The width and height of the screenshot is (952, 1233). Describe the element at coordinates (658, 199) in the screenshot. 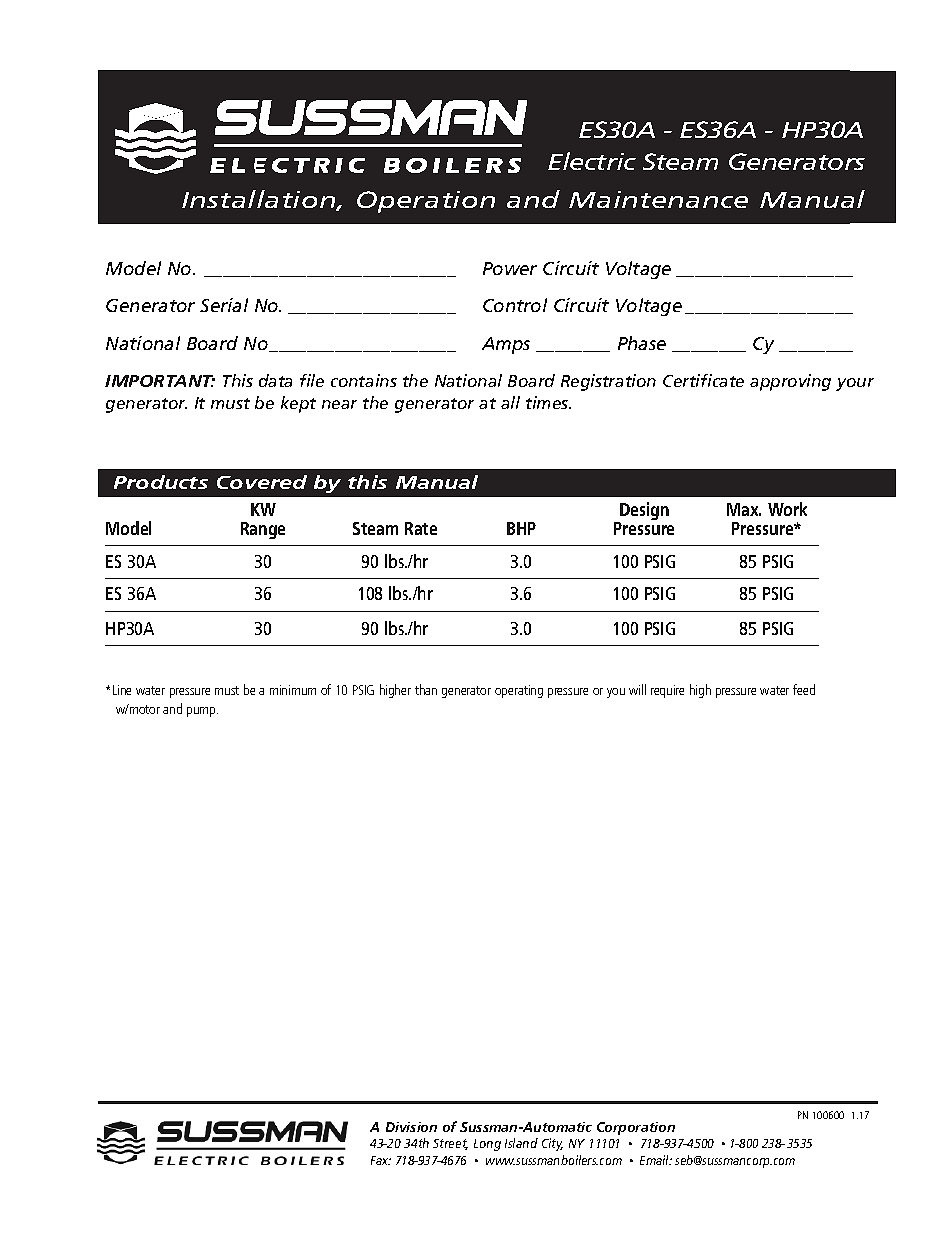

I see `Maintenance` at that location.
